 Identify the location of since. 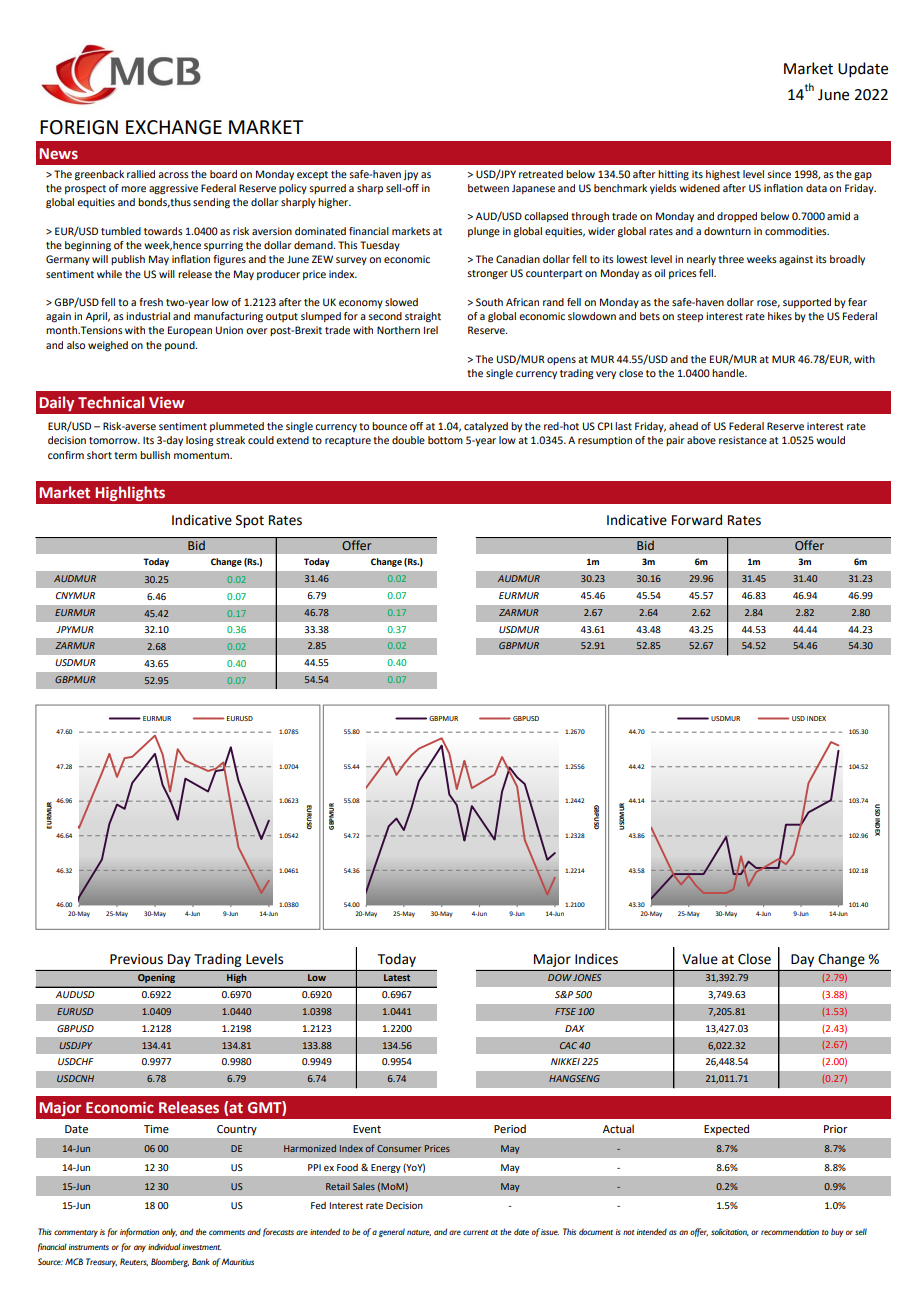
(779, 174).
